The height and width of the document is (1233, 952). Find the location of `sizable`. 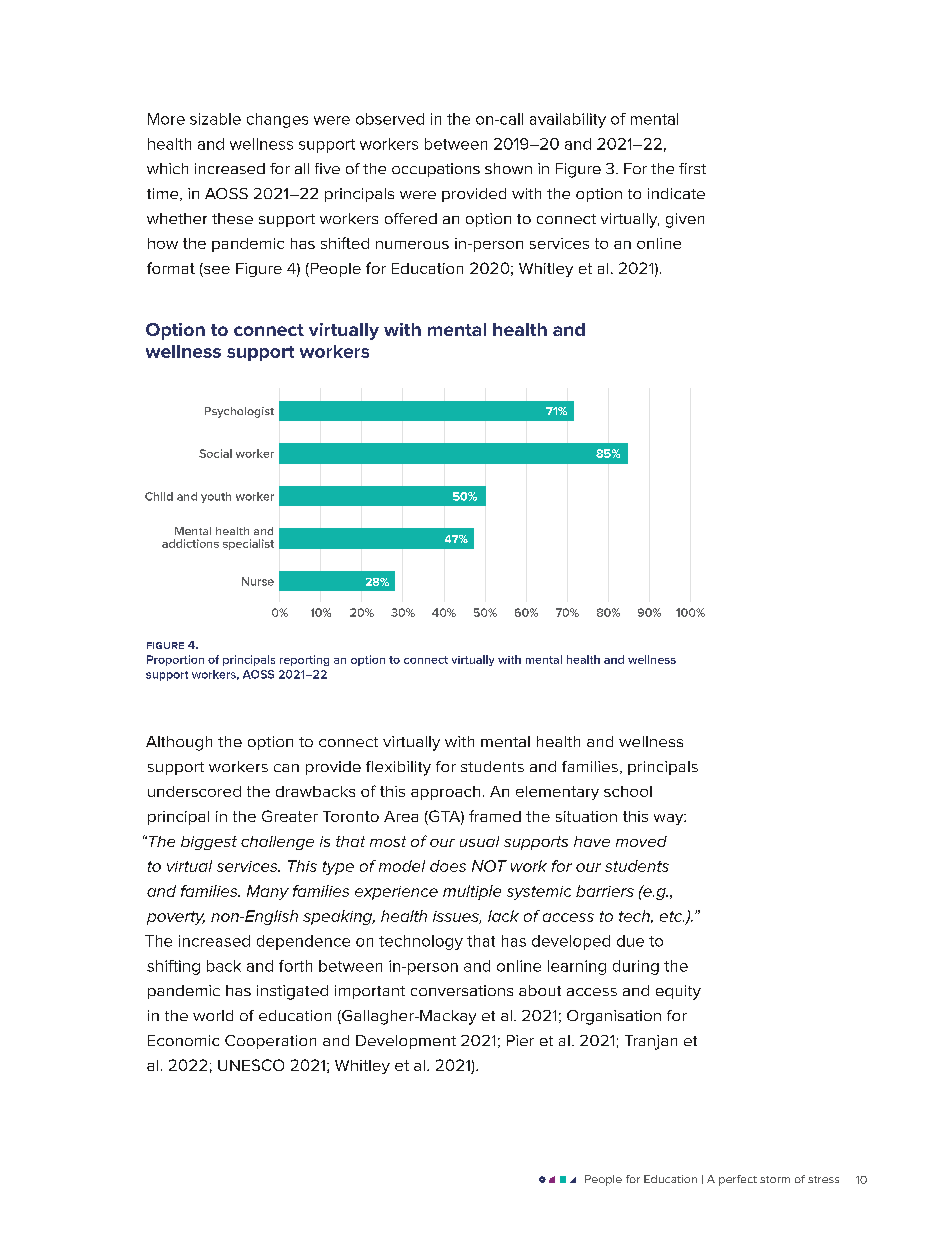

sizable is located at coordinates (215, 119).
